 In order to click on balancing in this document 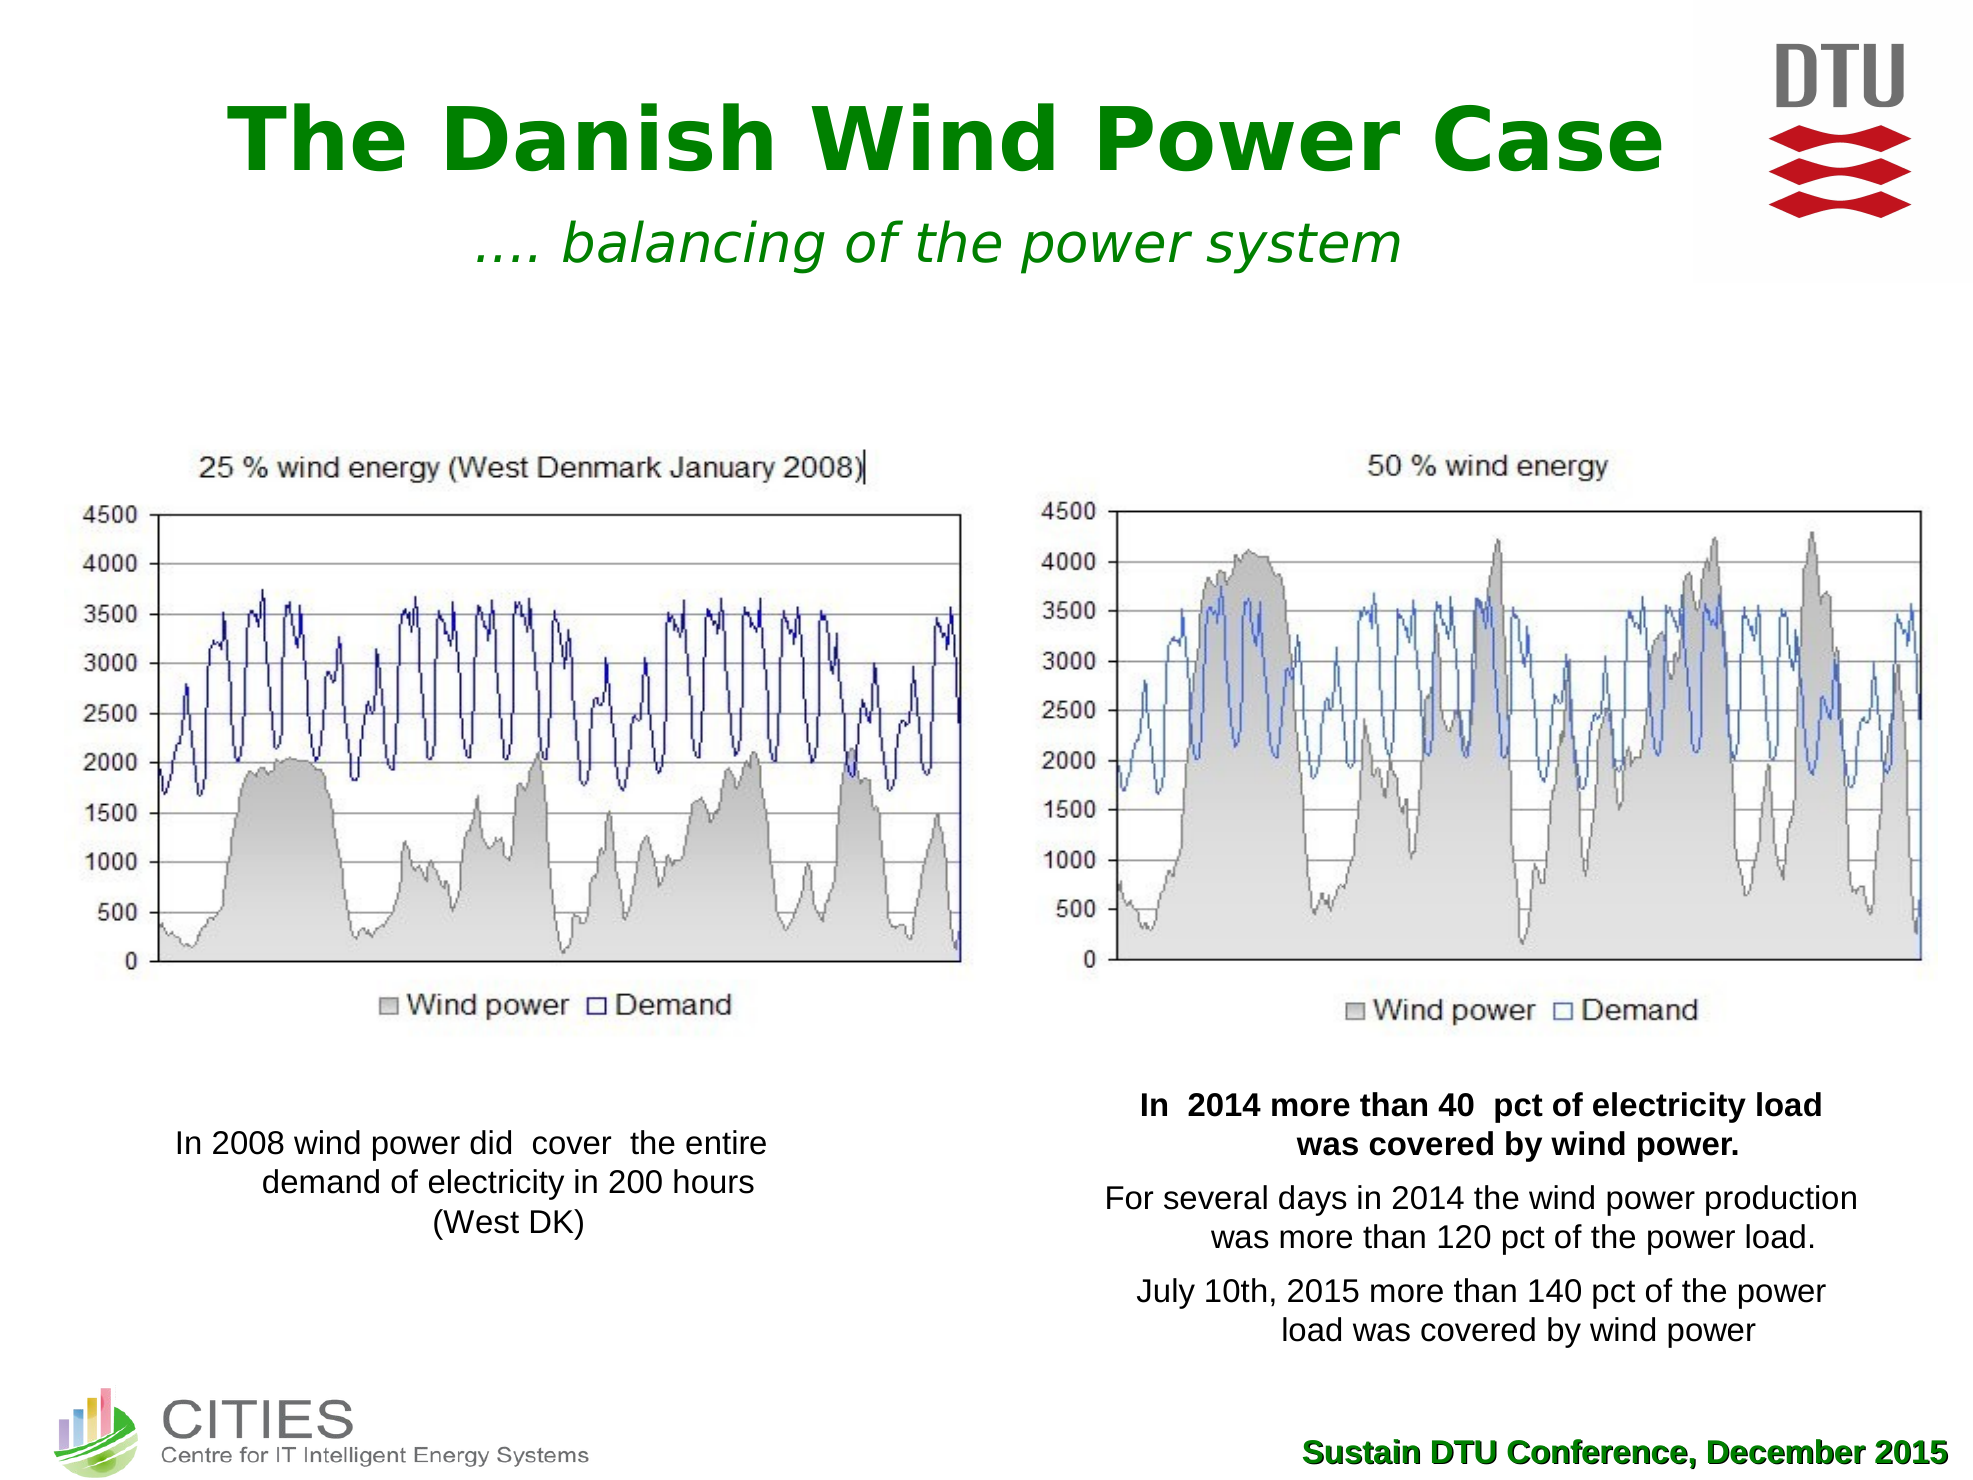, I will do `click(694, 247)`.
